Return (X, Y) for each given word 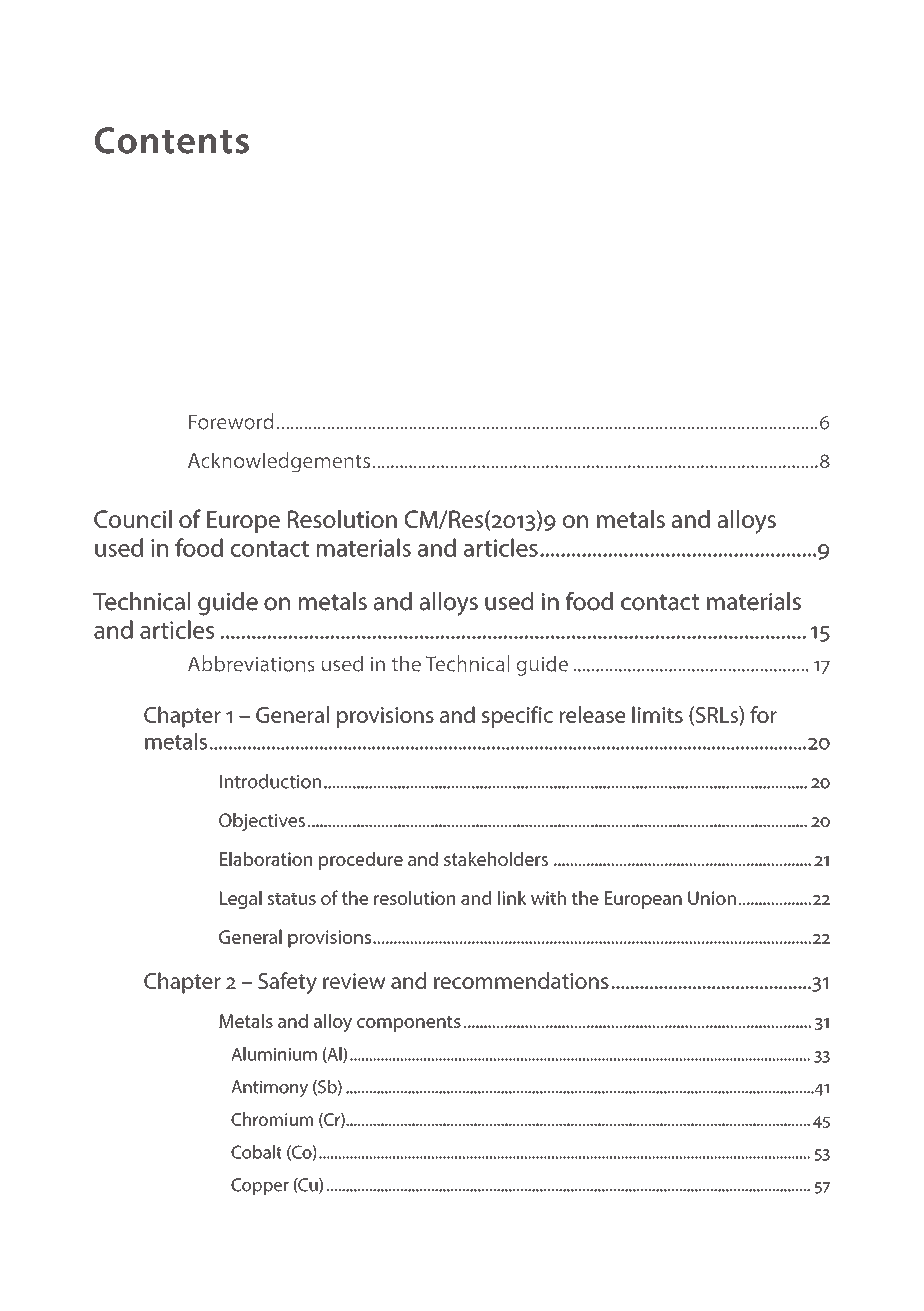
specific (517, 717)
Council (133, 519)
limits (657, 714)
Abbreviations (251, 663)
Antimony (270, 1088)
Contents (172, 140)
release (592, 714)
